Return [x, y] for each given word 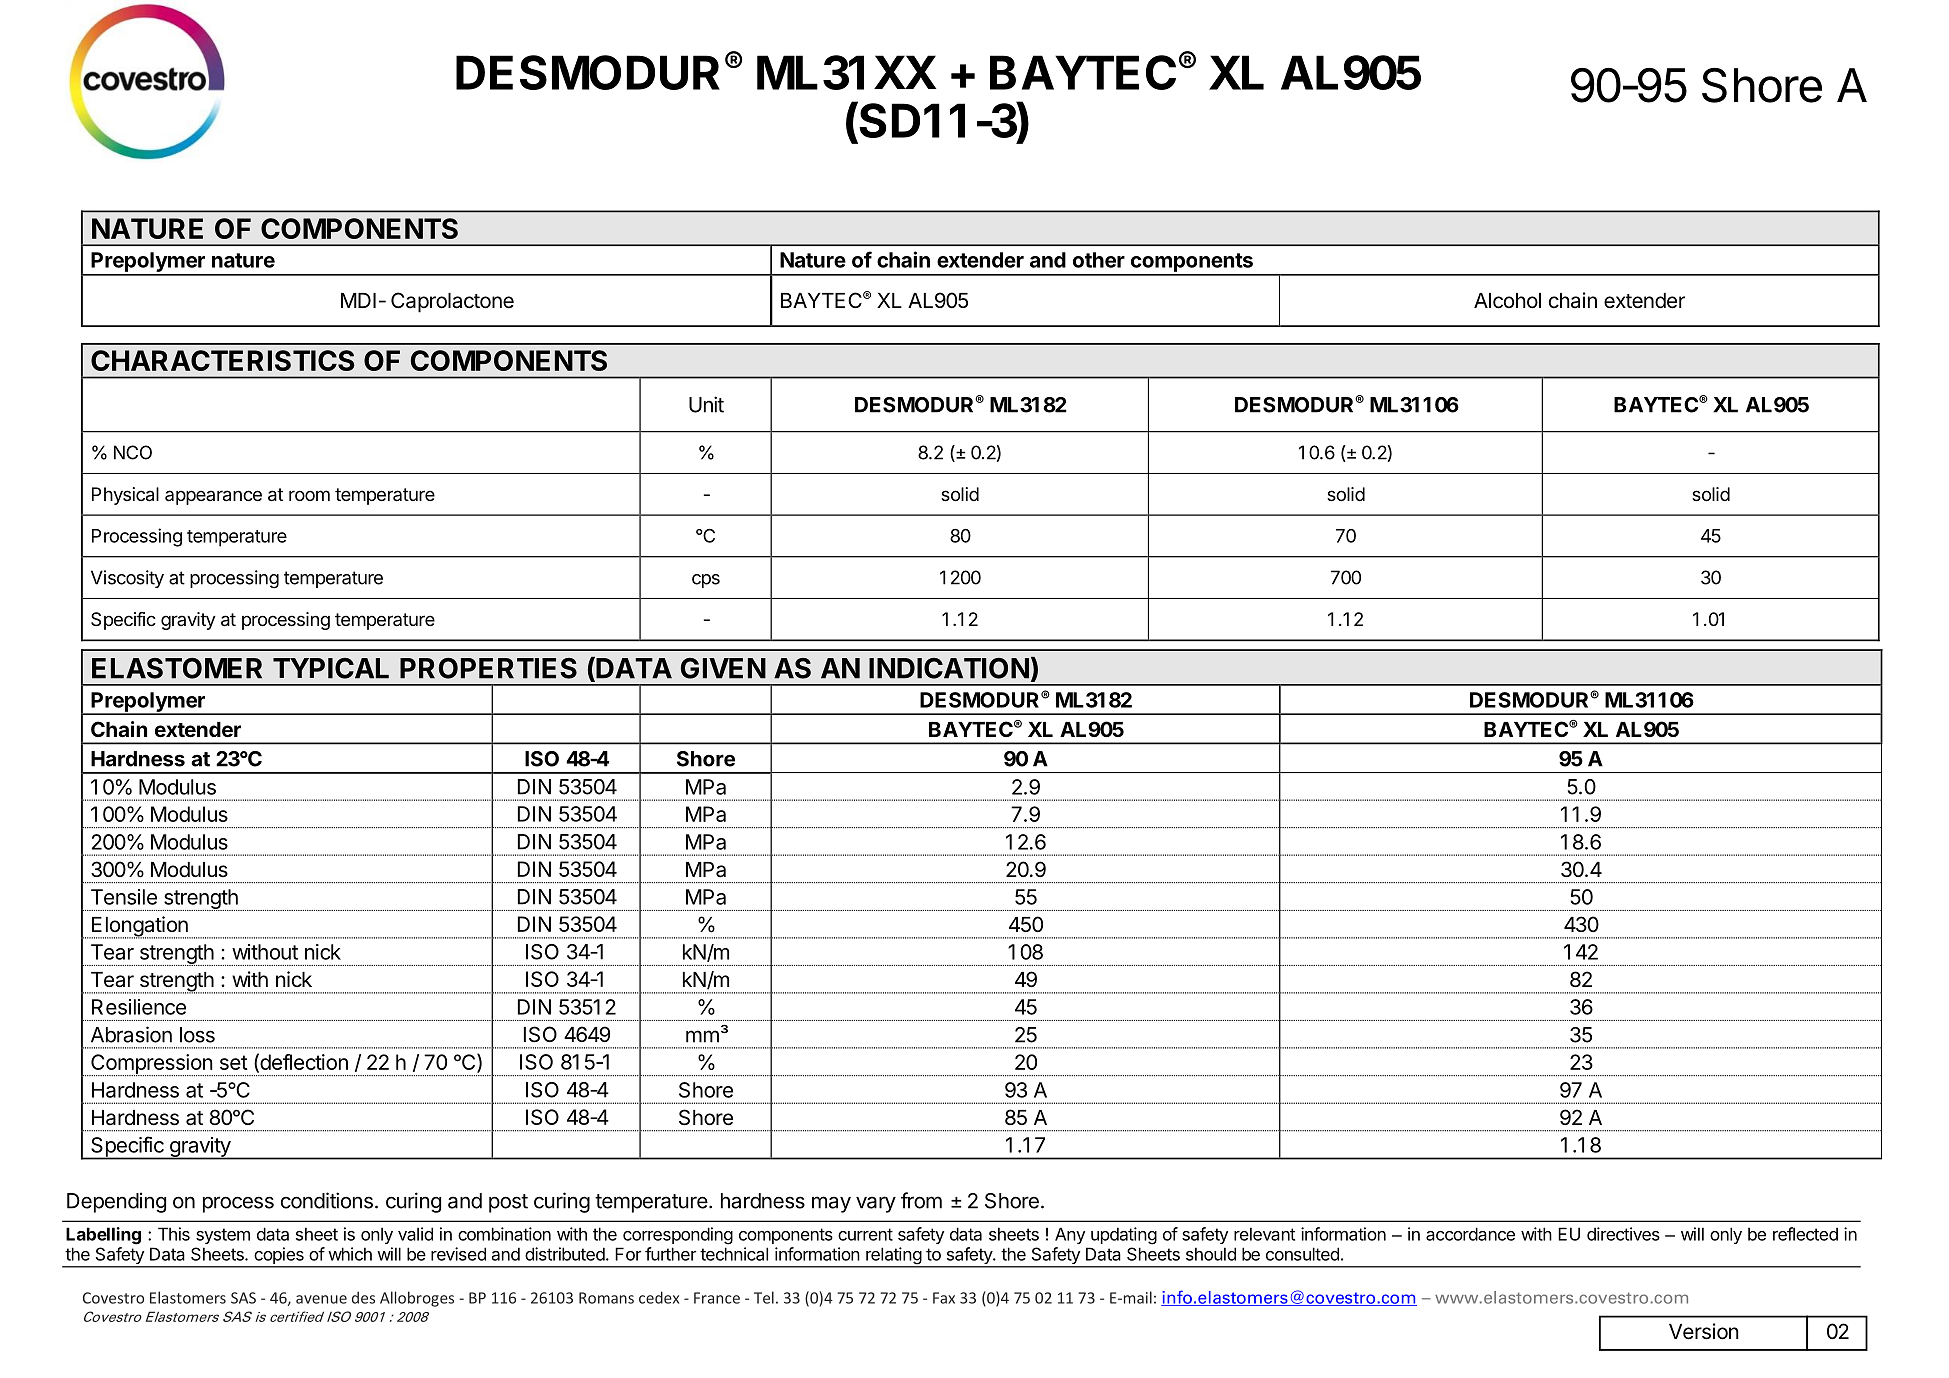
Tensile [124, 897]
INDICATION [949, 668]
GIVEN [723, 668]
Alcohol [1507, 301]
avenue [321, 1299]
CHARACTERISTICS [223, 360]
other [1099, 260]
